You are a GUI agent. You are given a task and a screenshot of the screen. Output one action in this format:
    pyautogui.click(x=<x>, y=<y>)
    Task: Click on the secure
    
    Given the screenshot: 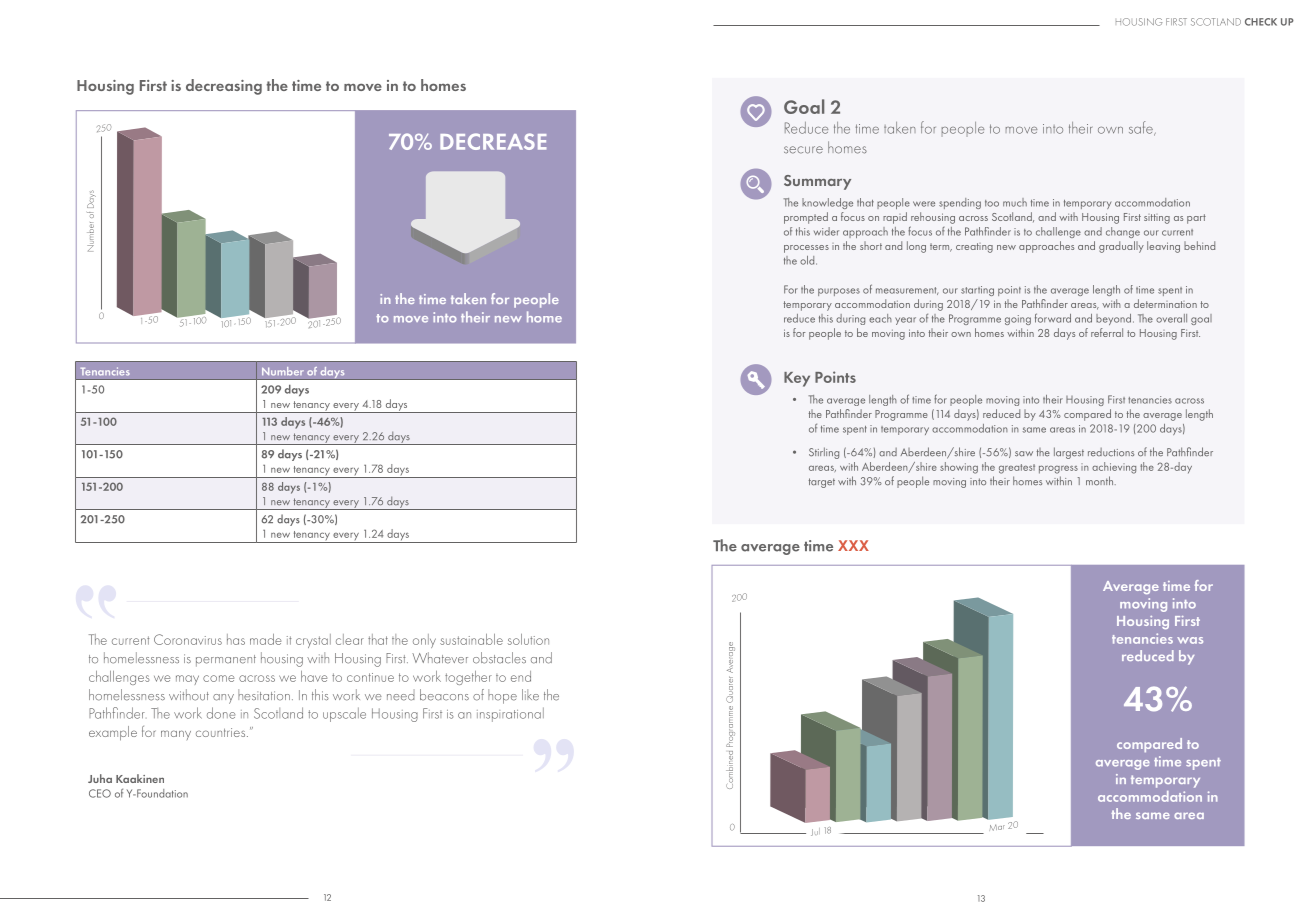 What is the action you would take?
    pyautogui.click(x=803, y=150)
